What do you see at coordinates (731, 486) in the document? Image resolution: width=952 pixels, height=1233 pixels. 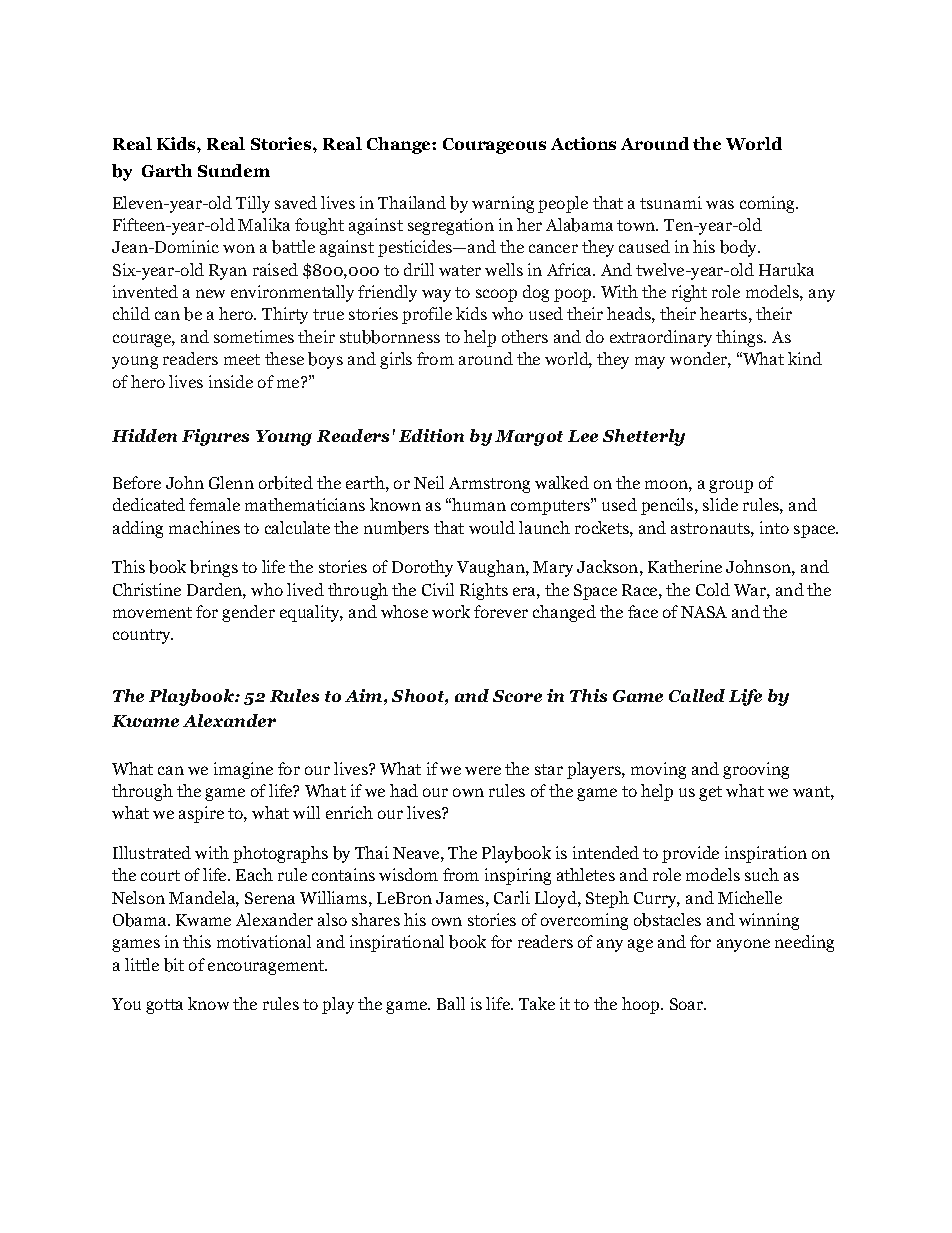 I see `group` at bounding box center [731, 486].
